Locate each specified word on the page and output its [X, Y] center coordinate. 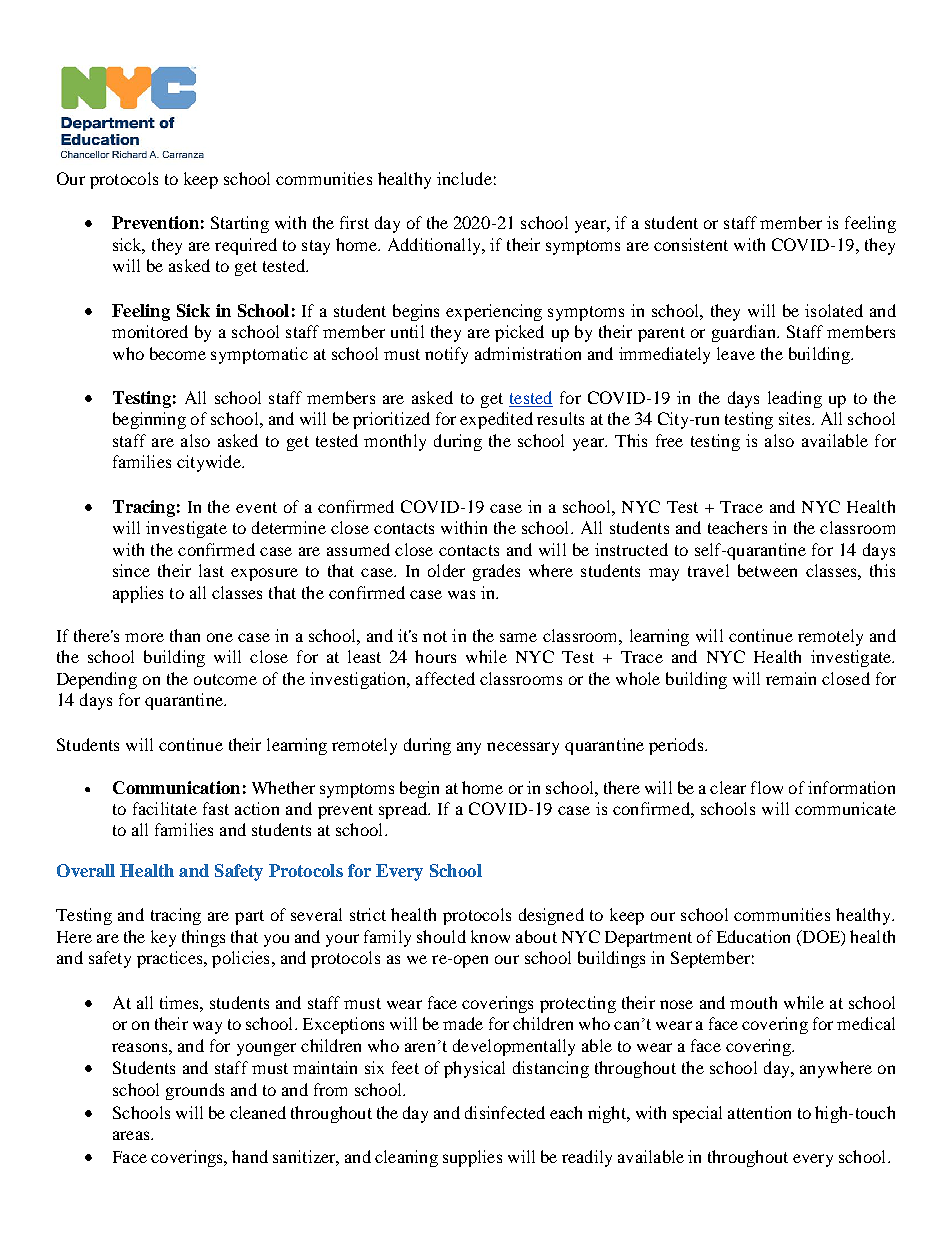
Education [753, 936]
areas [132, 1135]
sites [796, 418]
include [464, 178]
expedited [496, 420]
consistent [691, 244]
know [490, 936]
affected [445, 678]
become [178, 353]
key [163, 938]
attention [759, 1112]
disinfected [505, 1112]
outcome [225, 679]
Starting [240, 224]
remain [791, 678]
